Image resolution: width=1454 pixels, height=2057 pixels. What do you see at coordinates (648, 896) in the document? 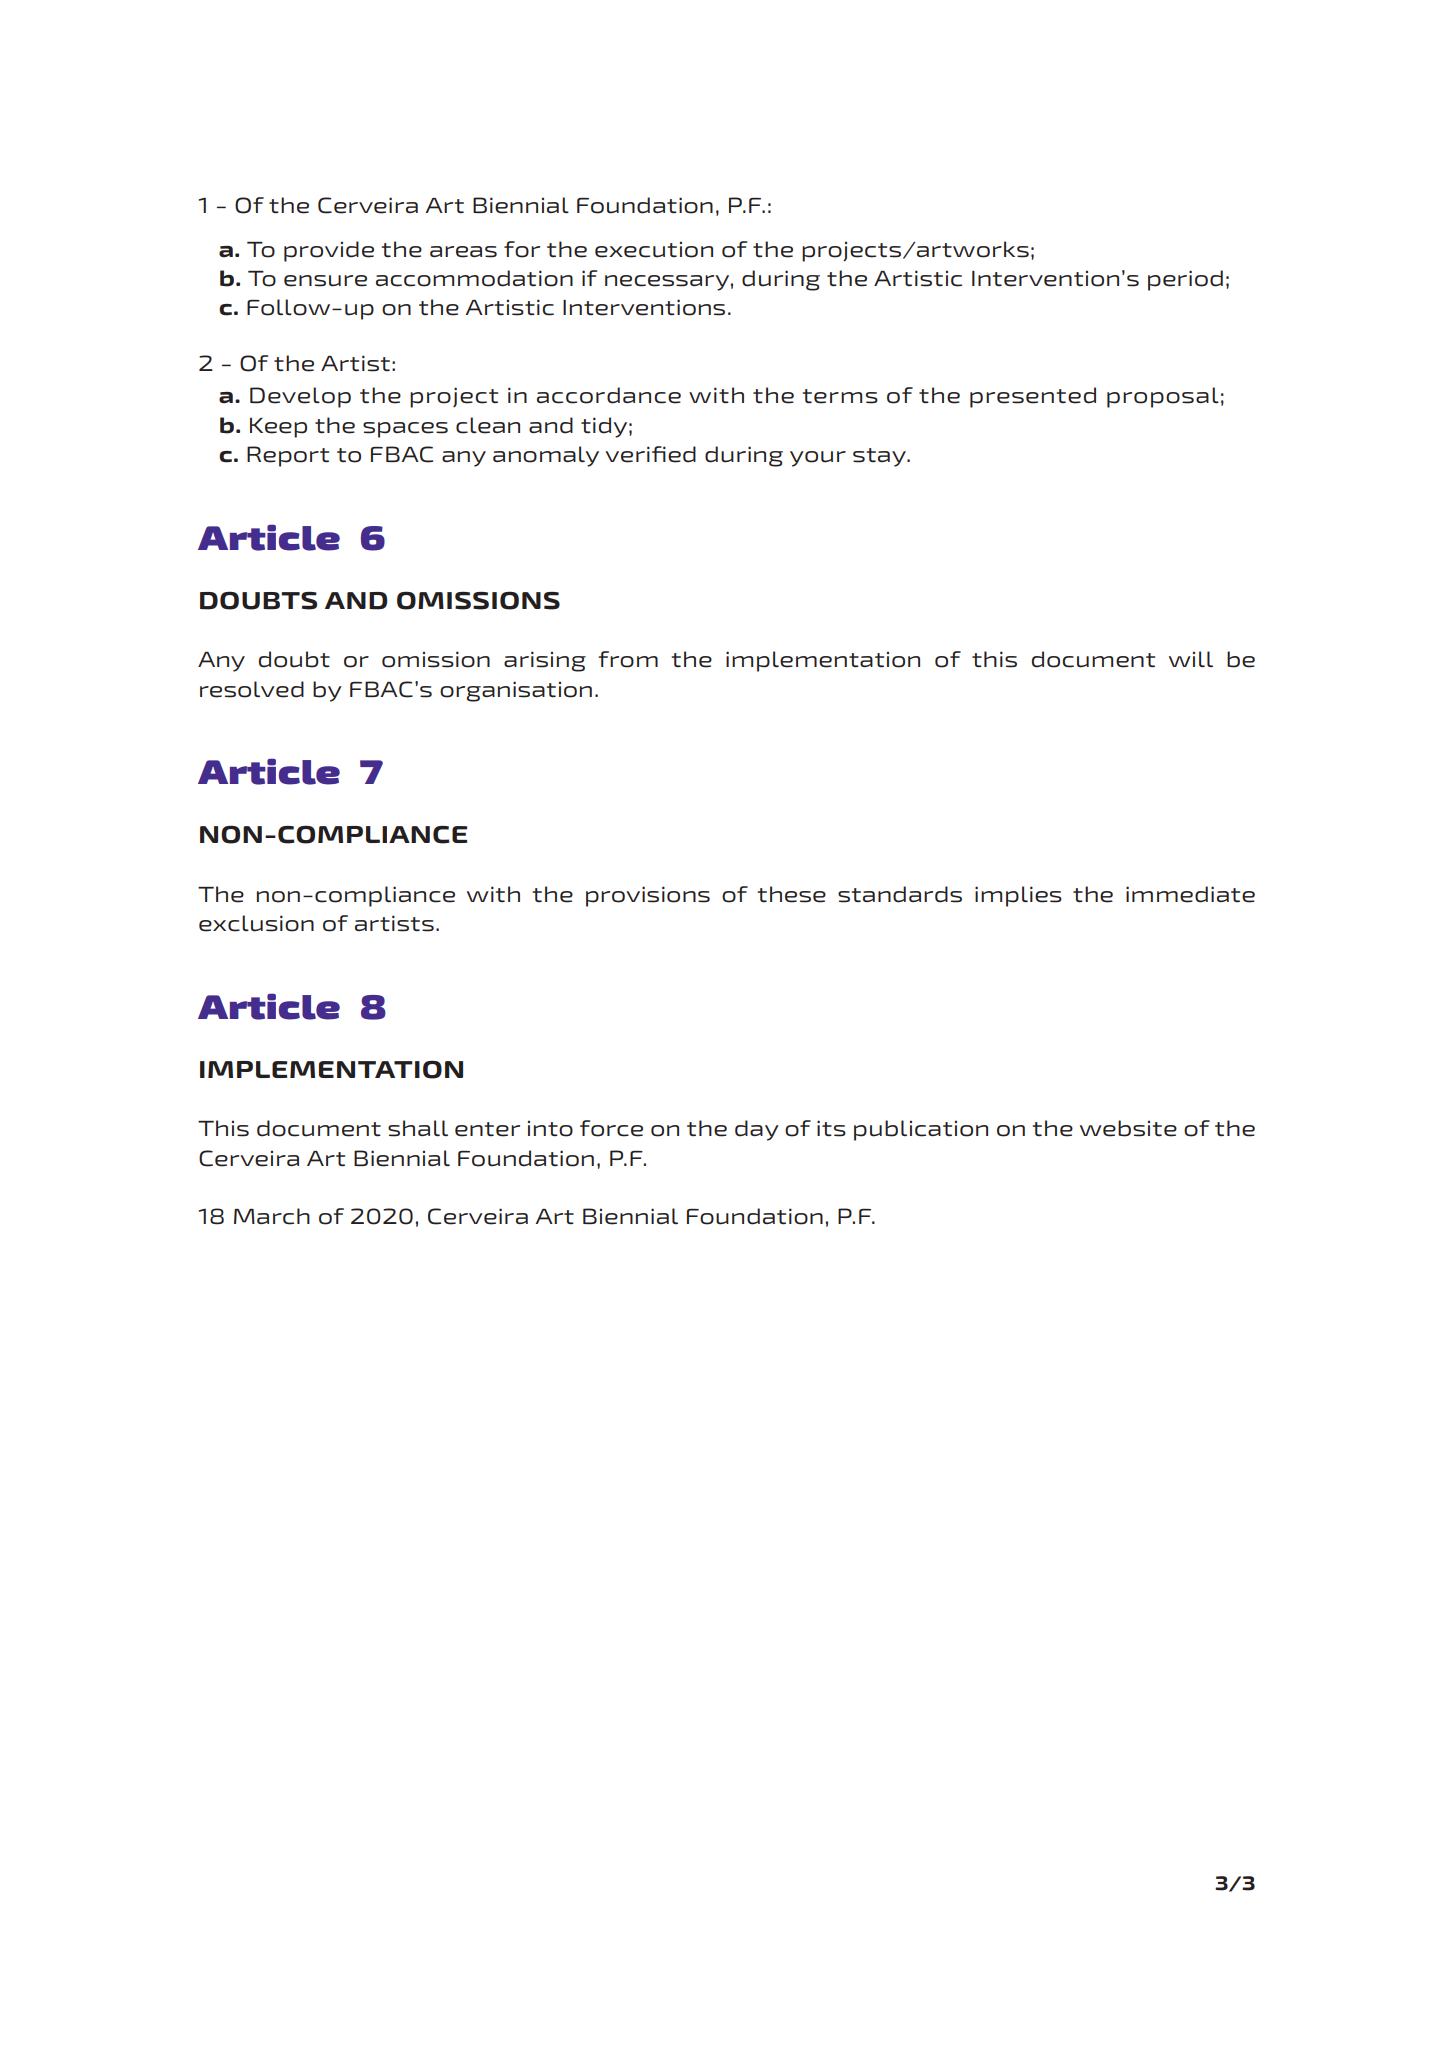
I see `provisions` at bounding box center [648, 896].
